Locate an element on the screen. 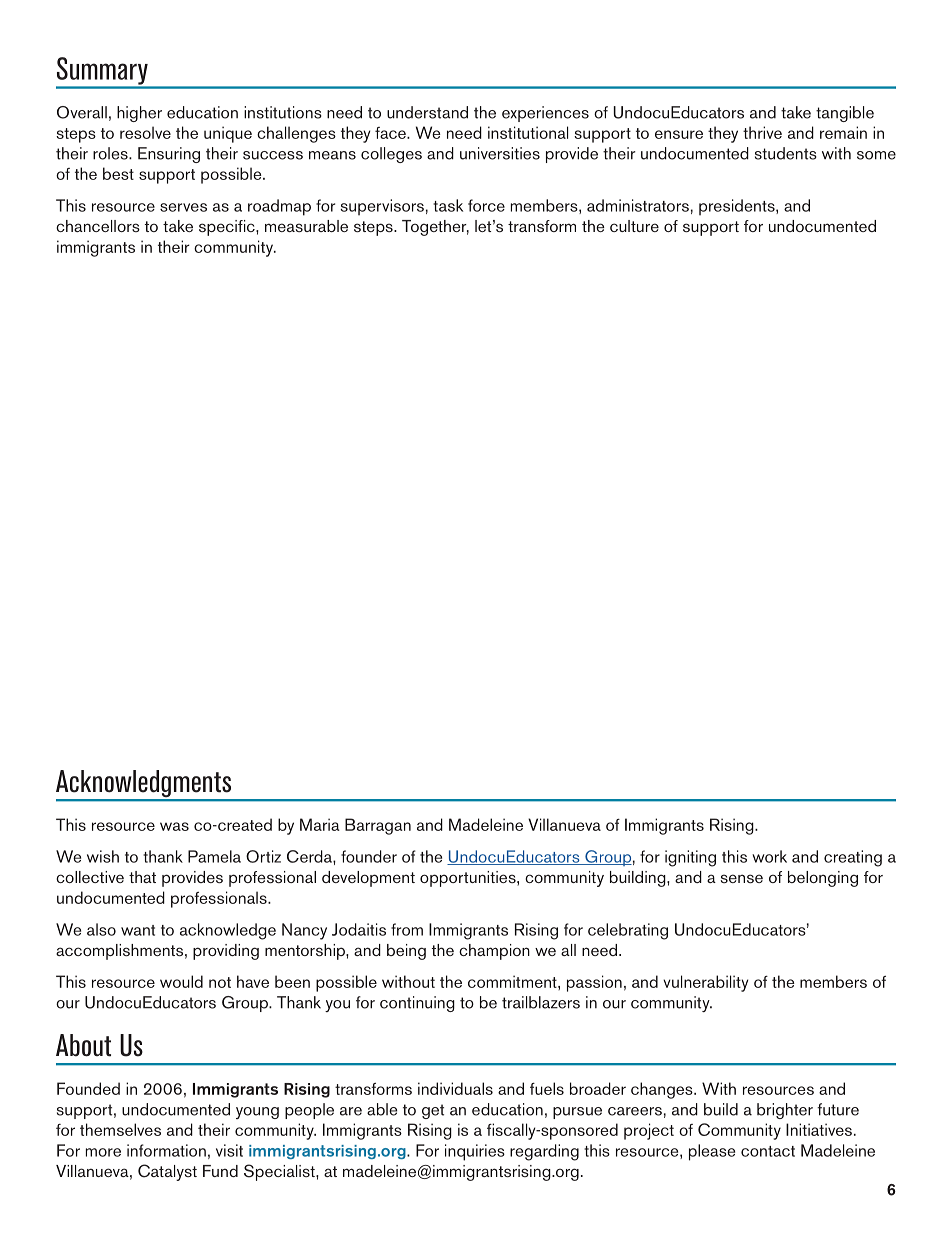  Together is located at coordinates (435, 228).
